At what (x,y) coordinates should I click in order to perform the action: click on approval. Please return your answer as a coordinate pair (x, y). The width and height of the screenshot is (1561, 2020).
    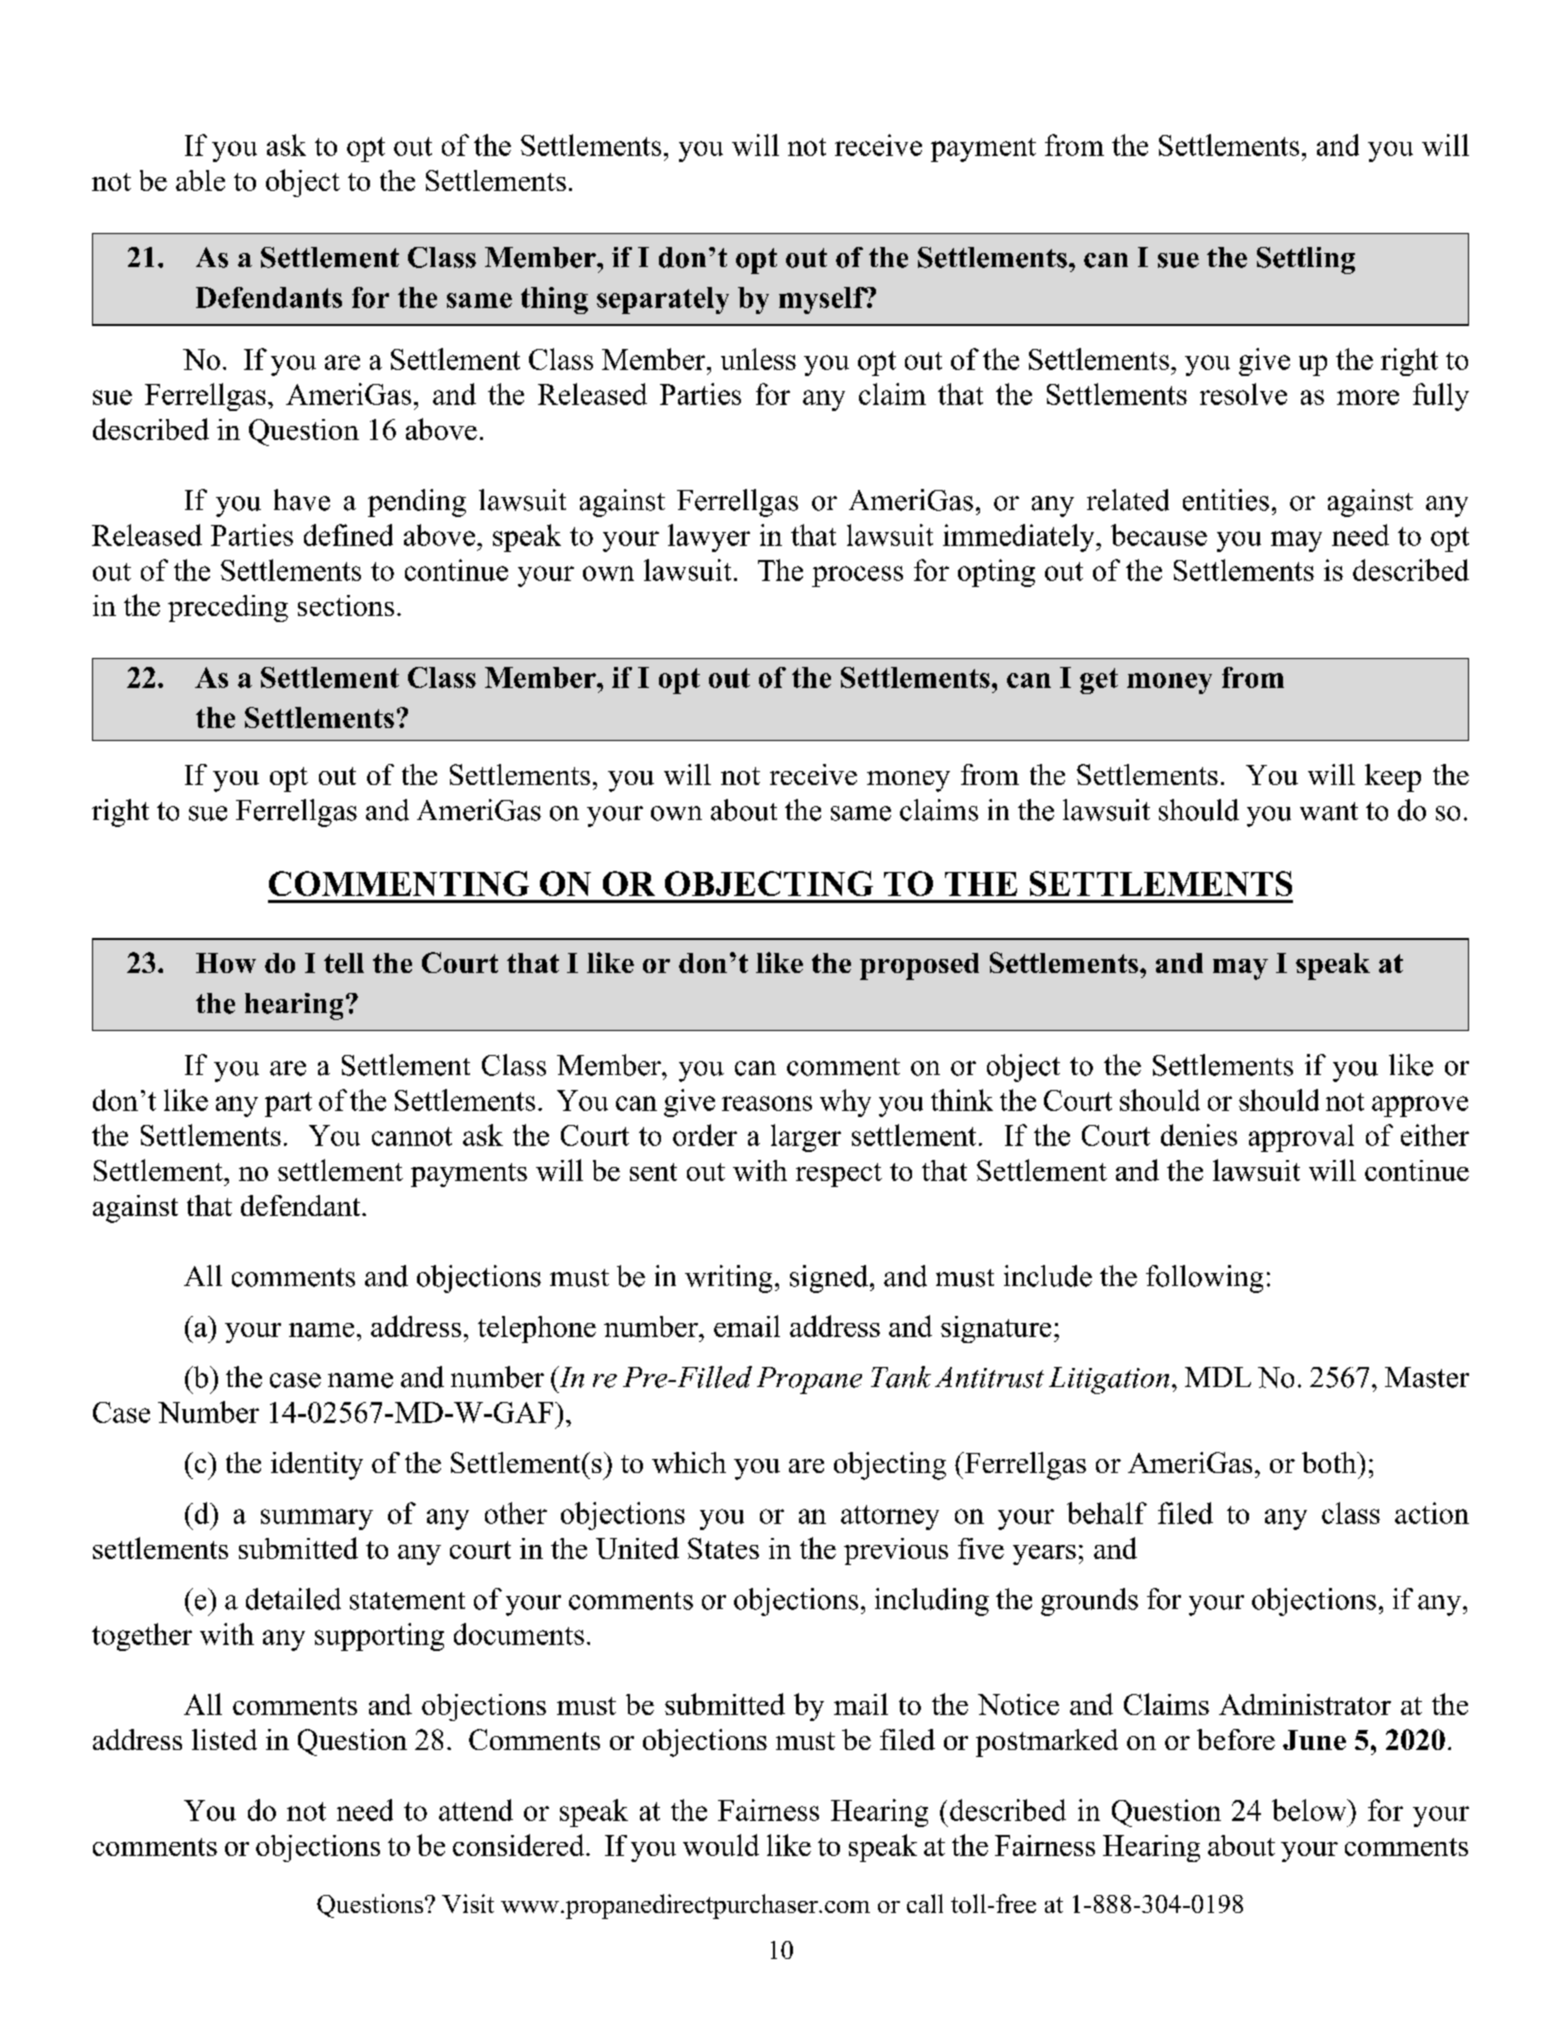
    Looking at the image, I should click on (1301, 1138).
